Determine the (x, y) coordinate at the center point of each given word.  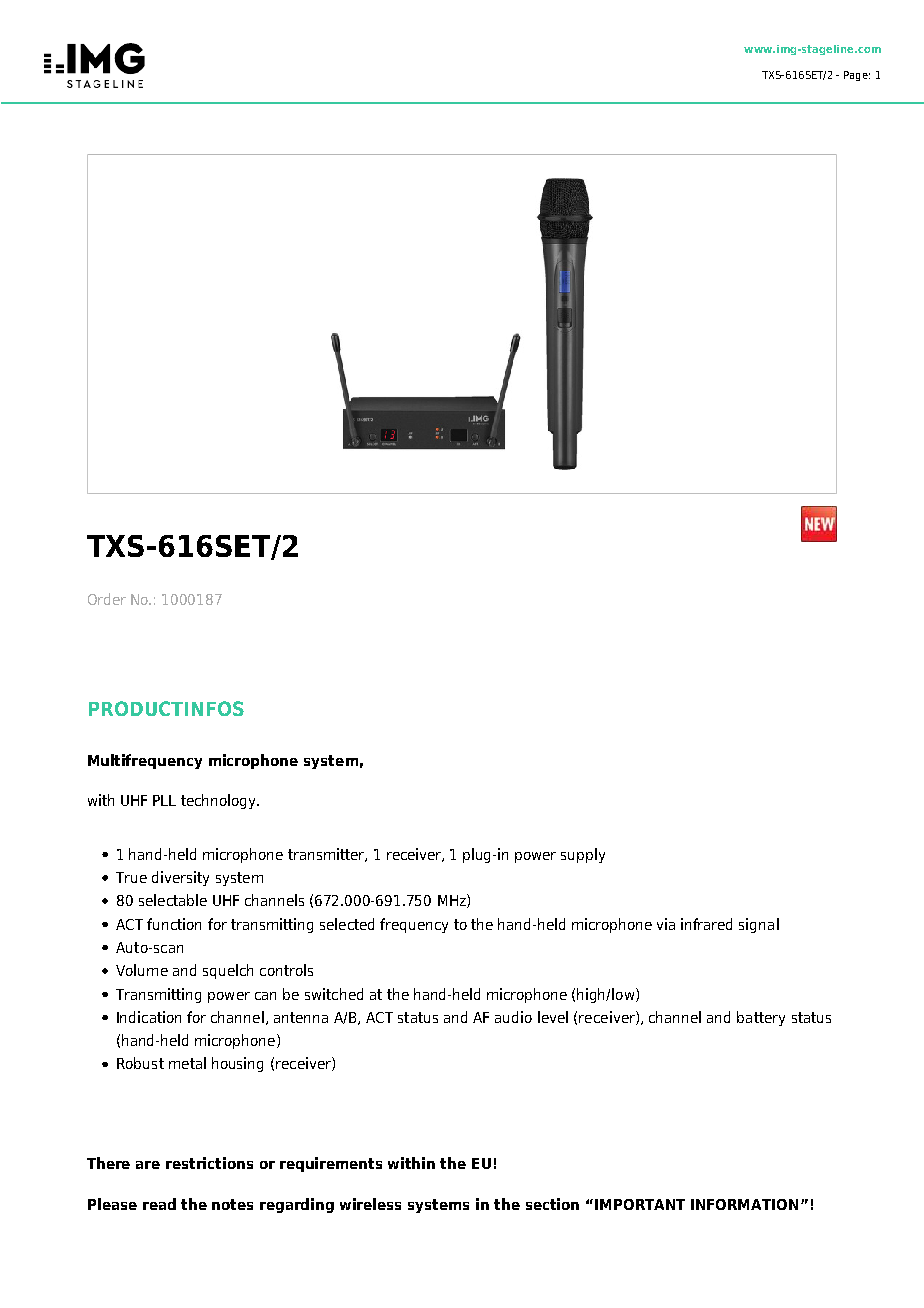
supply (583, 855)
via (666, 924)
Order (107, 599)
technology (219, 801)
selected (347, 924)
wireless (370, 1204)
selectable (173, 900)
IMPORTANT (640, 1204)
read (159, 1204)
